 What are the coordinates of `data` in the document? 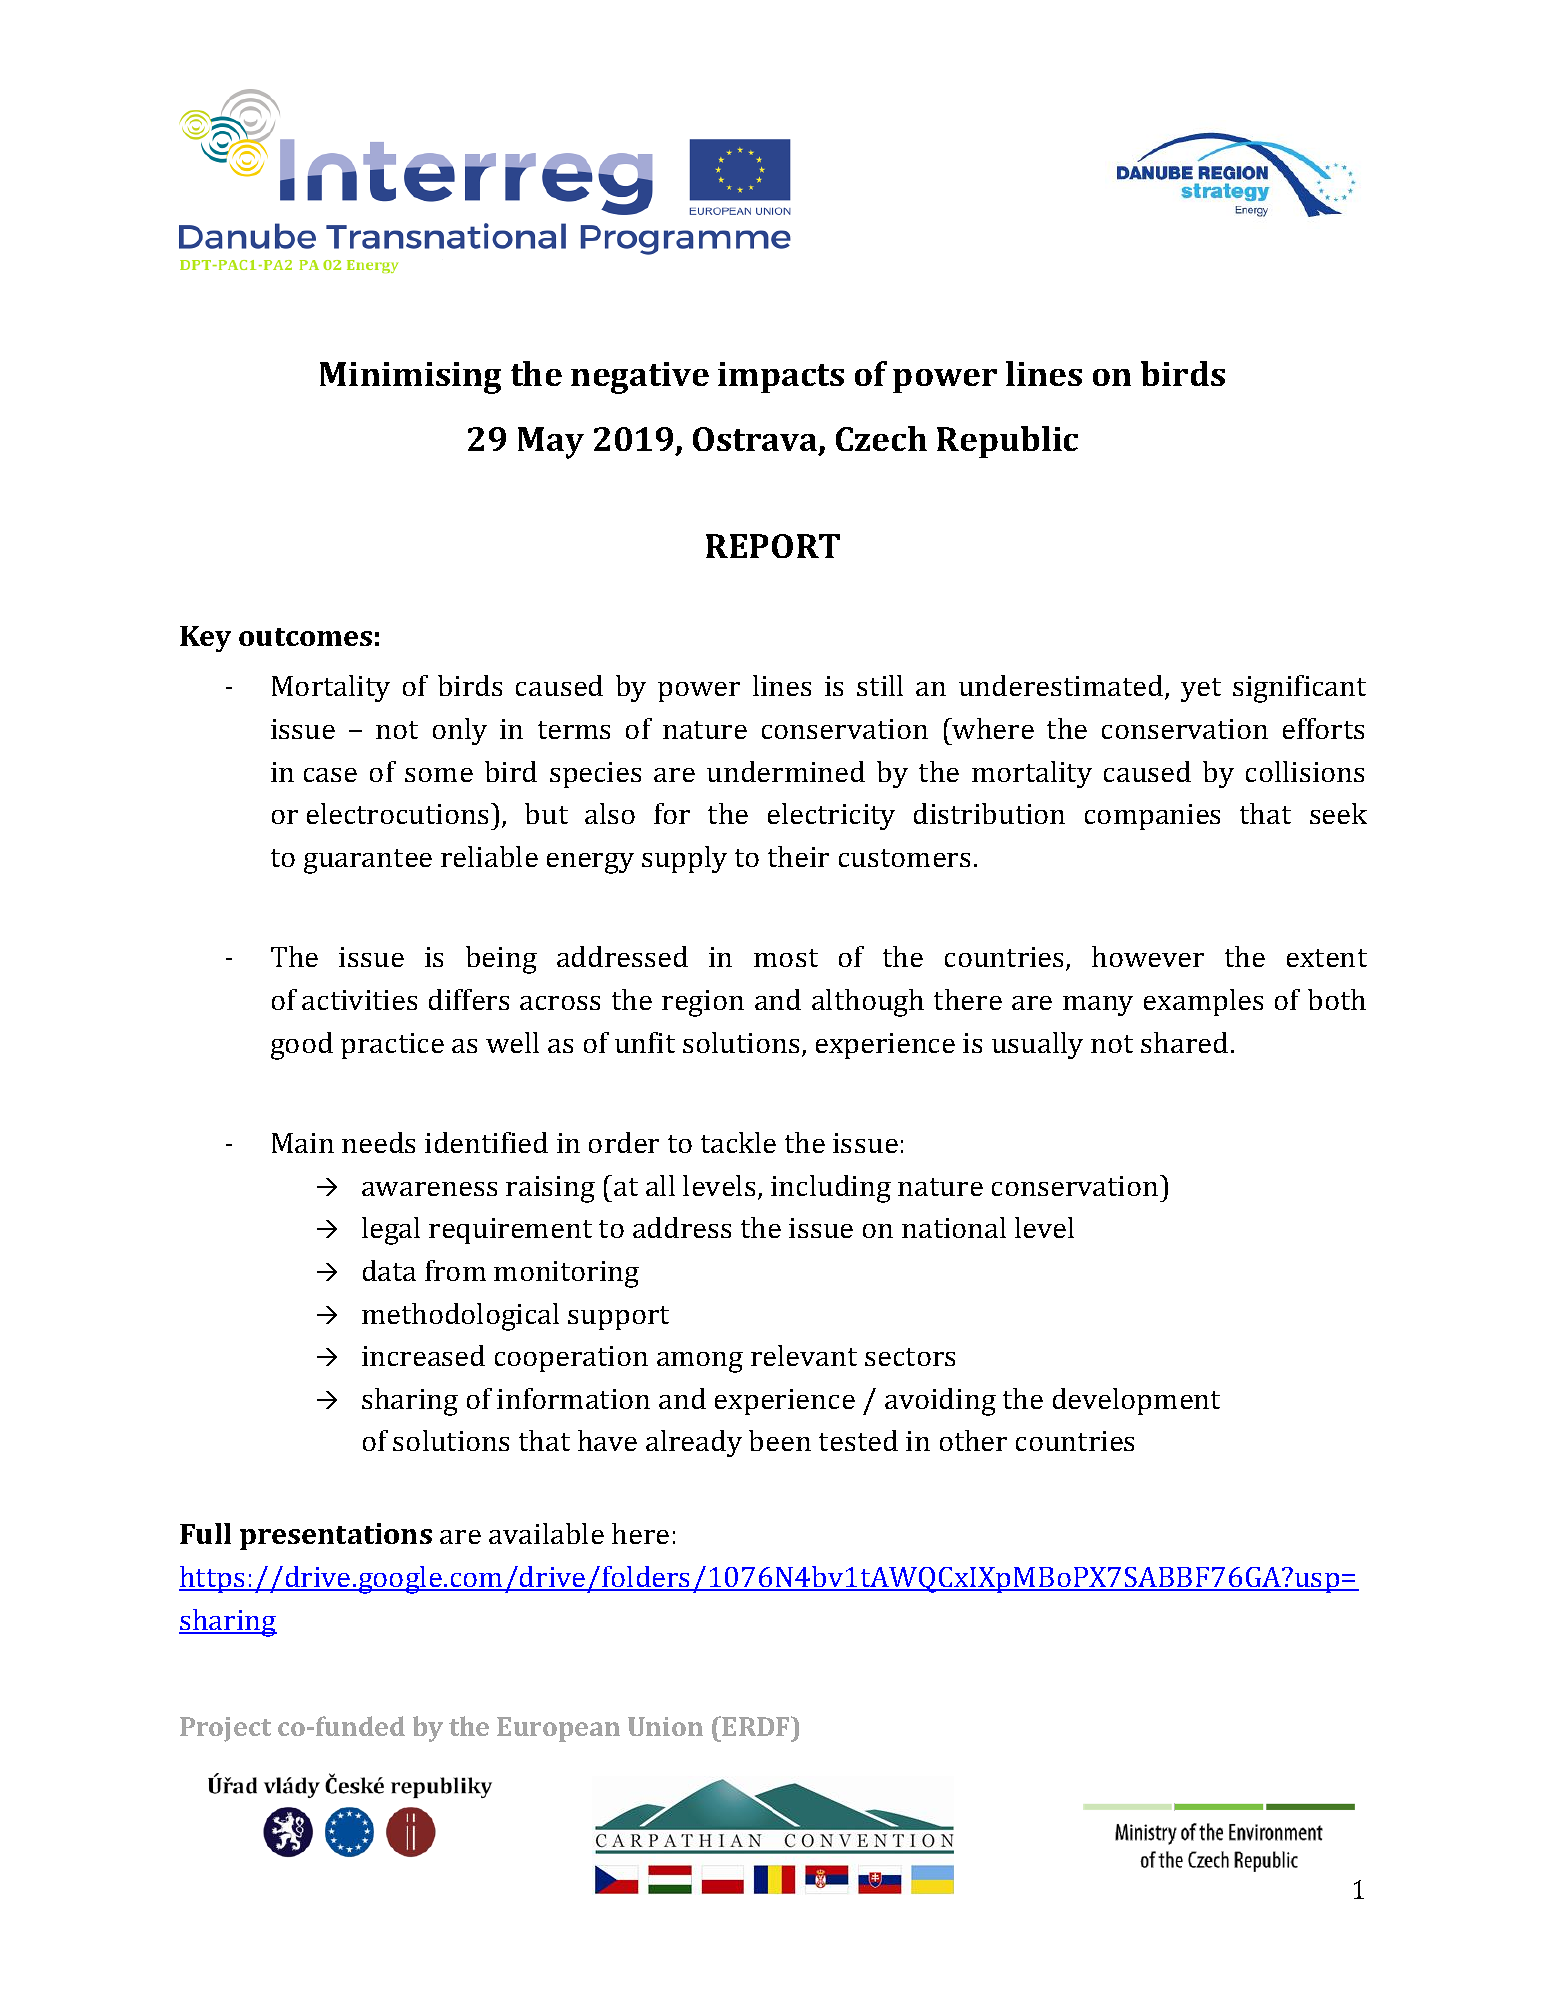 It's located at (389, 1270).
